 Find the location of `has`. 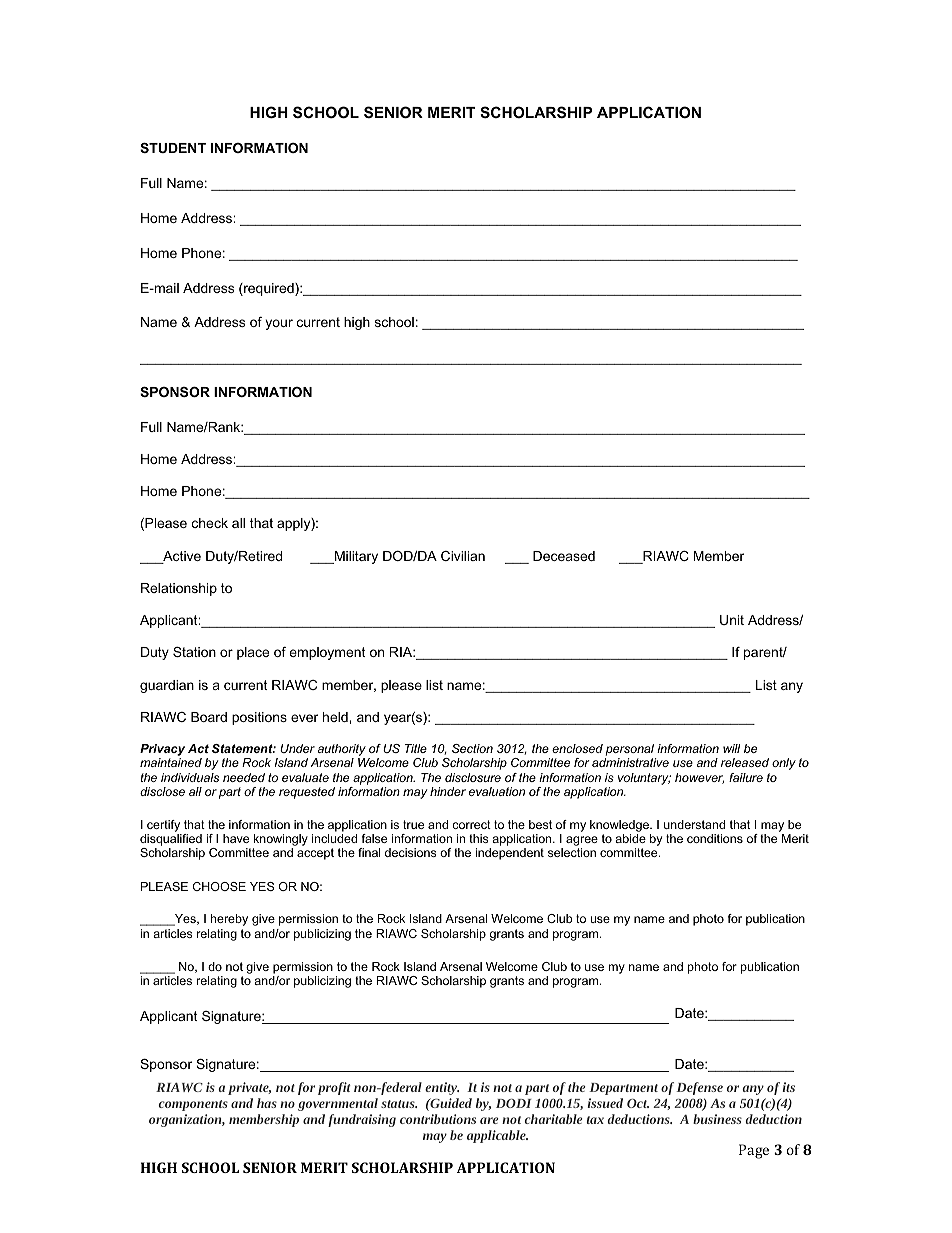

has is located at coordinates (267, 1103).
